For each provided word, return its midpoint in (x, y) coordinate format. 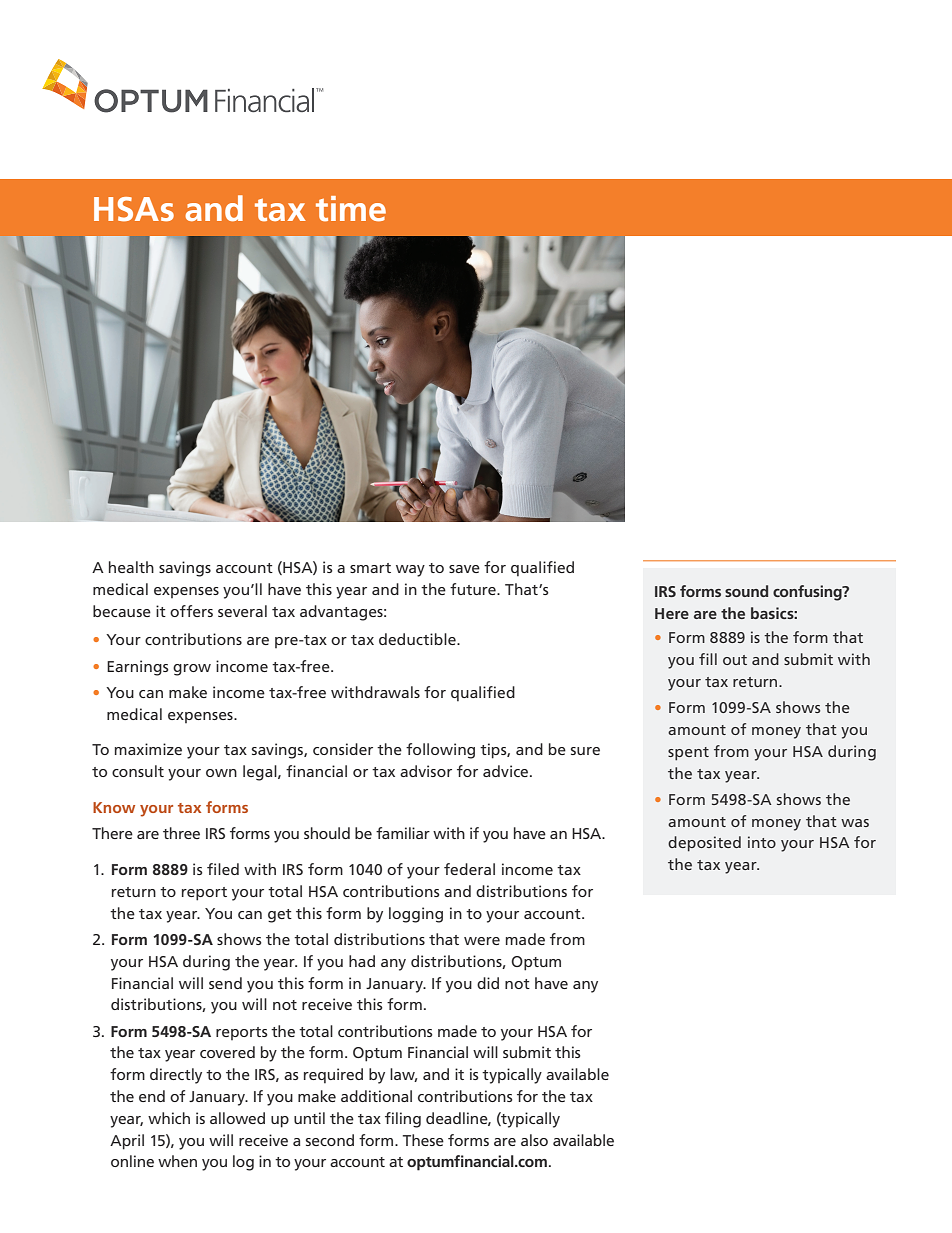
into (762, 842)
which (169, 1118)
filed (223, 869)
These (423, 1140)
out (735, 660)
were (482, 941)
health (131, 567)
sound (746, 591)
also (534, 1140)
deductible (418, 639)
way (410, 571)
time (351, 209)
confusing (808, 593)
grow (192, 670)
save (464, 569)
